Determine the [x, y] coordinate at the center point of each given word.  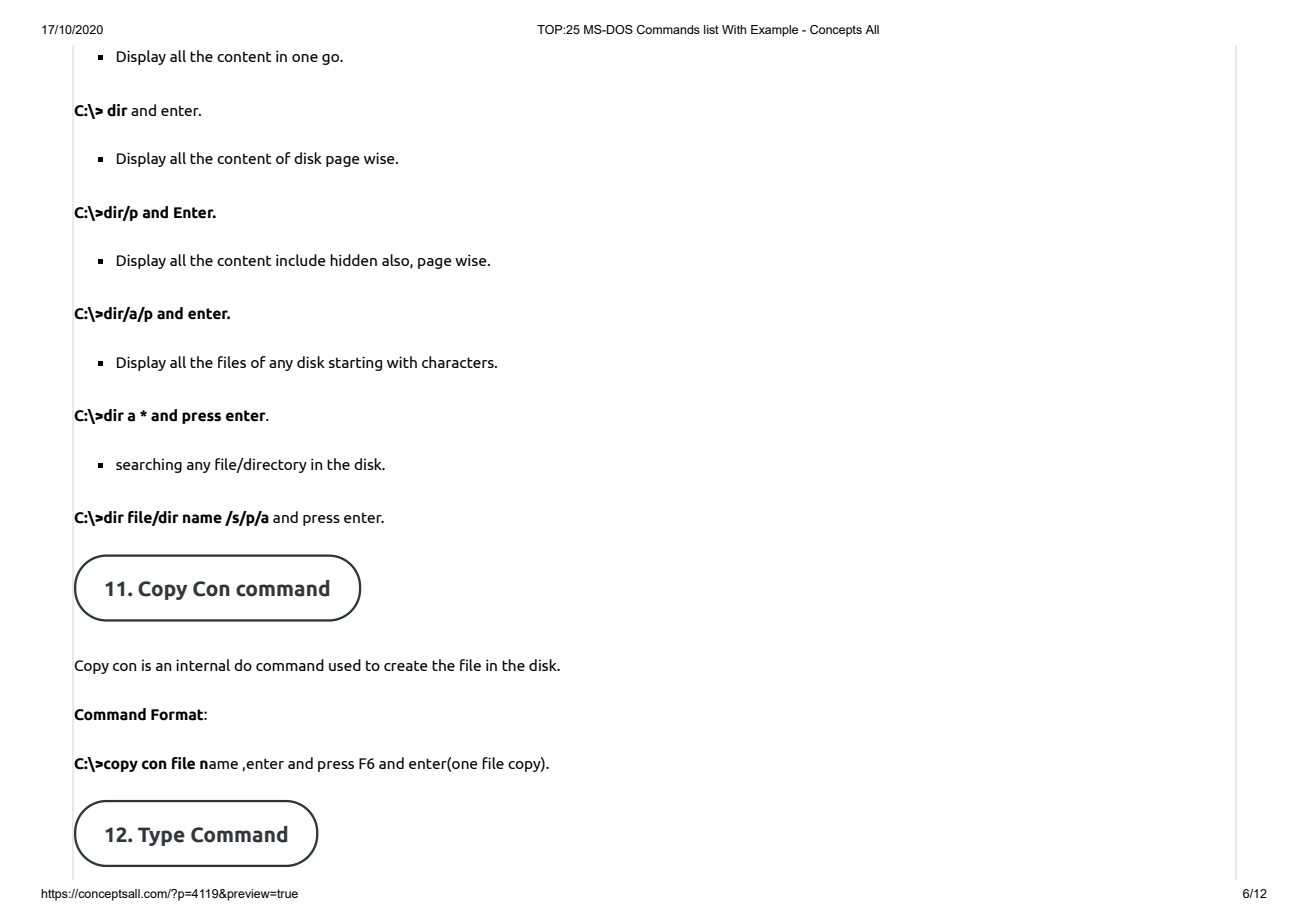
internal [203, 665]
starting [355, 363]
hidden [353, 260]
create [406, 665]
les [237, 362]
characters [459, 362]
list [711, 29]
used [345, 665]
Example [774, 31]
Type [161, 836]
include [301, 260]
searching [149, 465]
